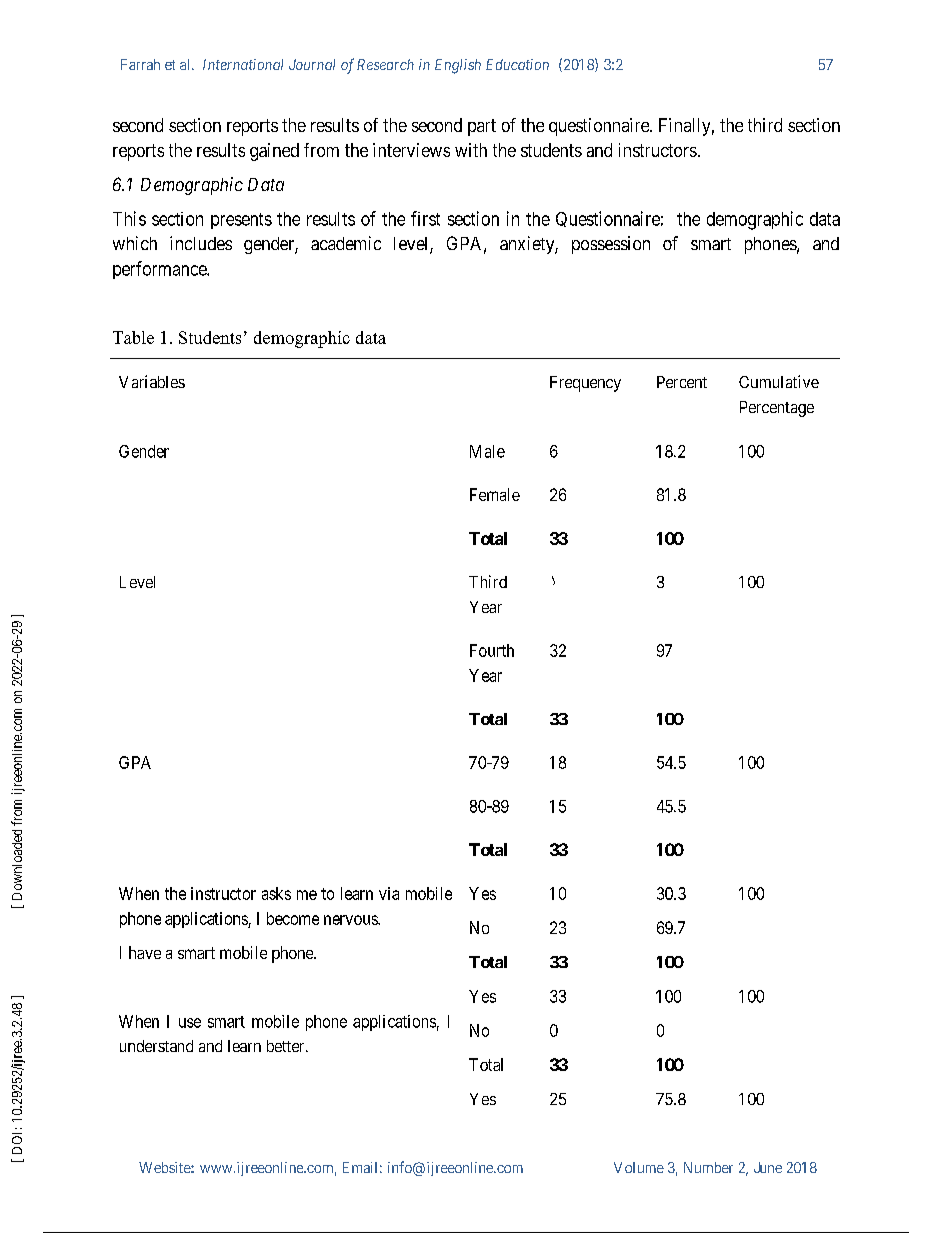  What do you see at coordinates (276, 893) in the screenshot?
I see `asks` at bounding box center [276, 893].
